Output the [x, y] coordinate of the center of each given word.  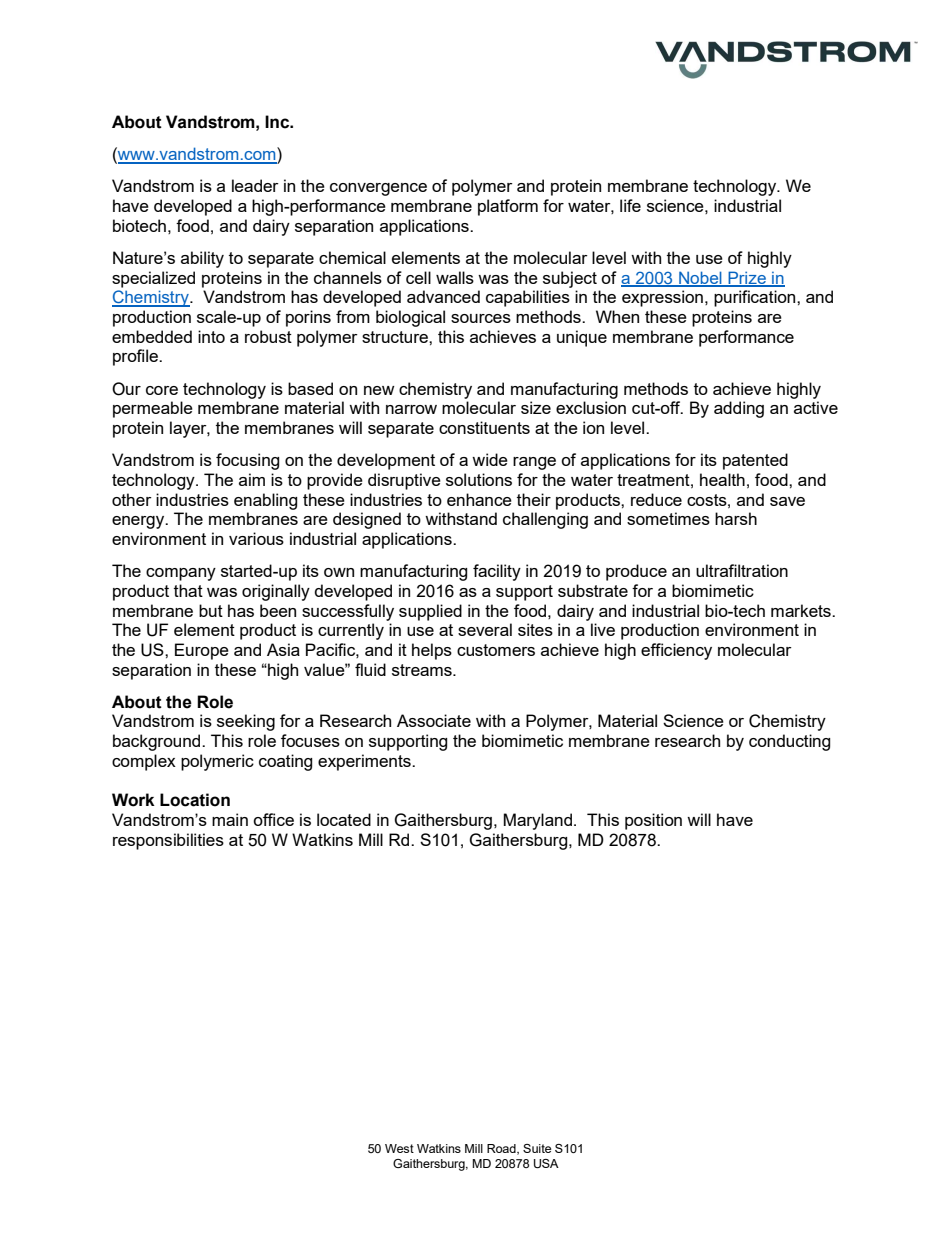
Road [502, 1149]
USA [546, 1164]
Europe [202, 651]
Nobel [700, 278]
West [399, 1148]
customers [496, 650]
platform [508, 207]
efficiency [676, 651]
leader [255, 185]
